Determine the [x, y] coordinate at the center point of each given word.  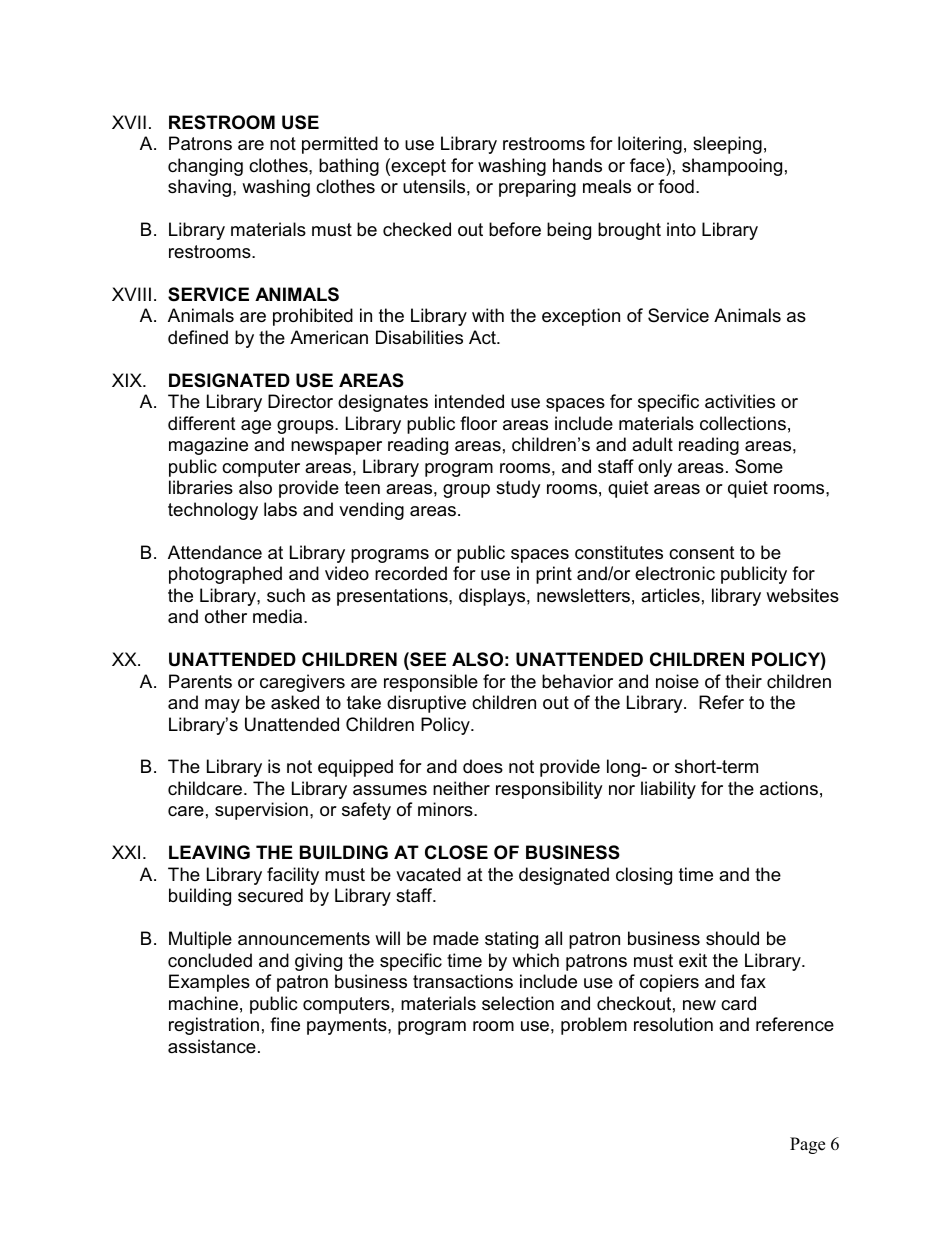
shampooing [732, 167]
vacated [428, 874]
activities [740, 401]
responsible [431, 683]
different [202, 423]
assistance [212, 1046]
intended [469, 401]
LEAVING [209, 852]
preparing [537, 188]
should [732, 938]
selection [518, 1003]
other [226, 616]
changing [205, 167]
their [743, 681]
